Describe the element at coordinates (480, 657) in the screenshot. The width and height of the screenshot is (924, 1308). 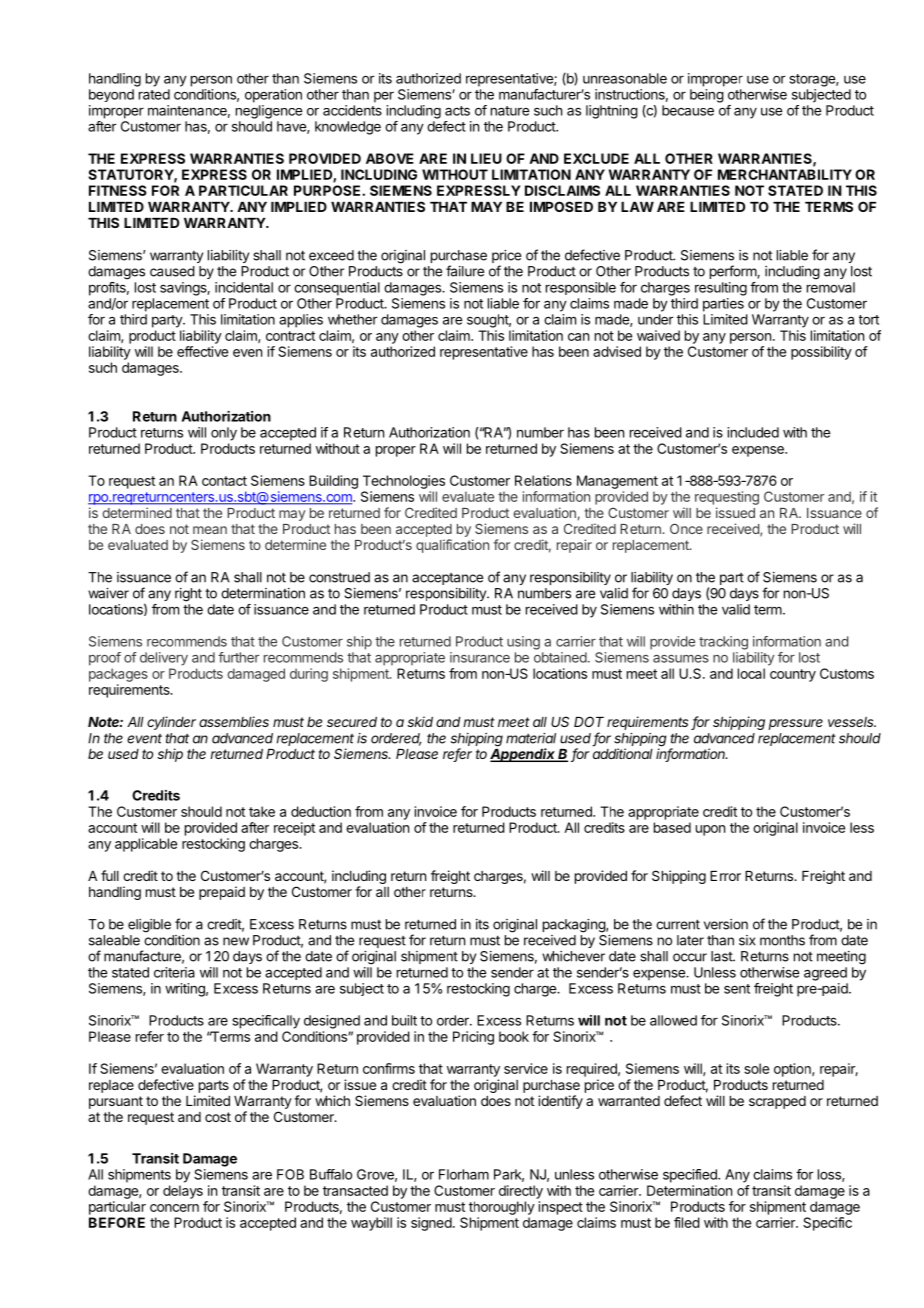
I see `insurance` at that location.
